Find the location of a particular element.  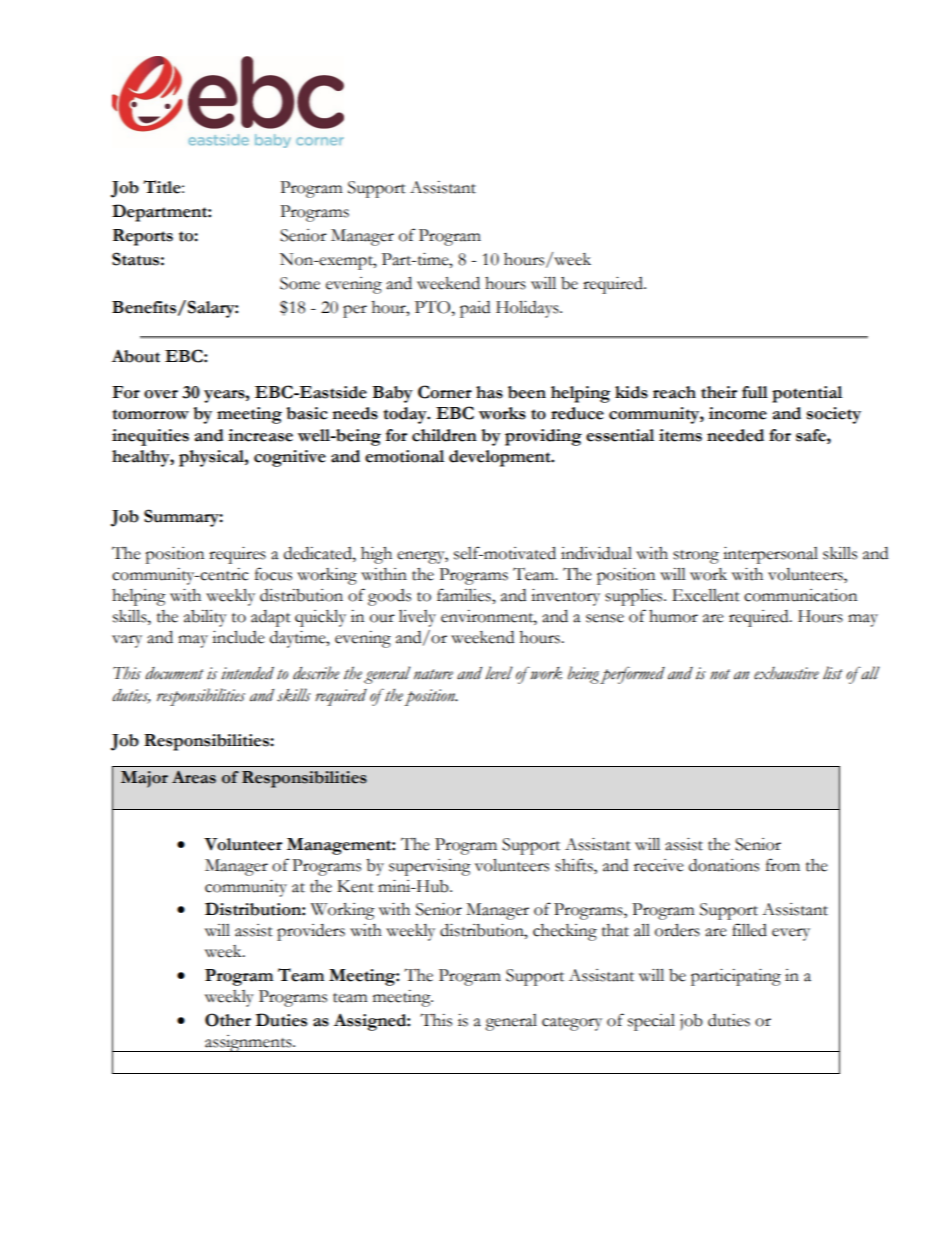

requires is located at coordinates (237, 555).
